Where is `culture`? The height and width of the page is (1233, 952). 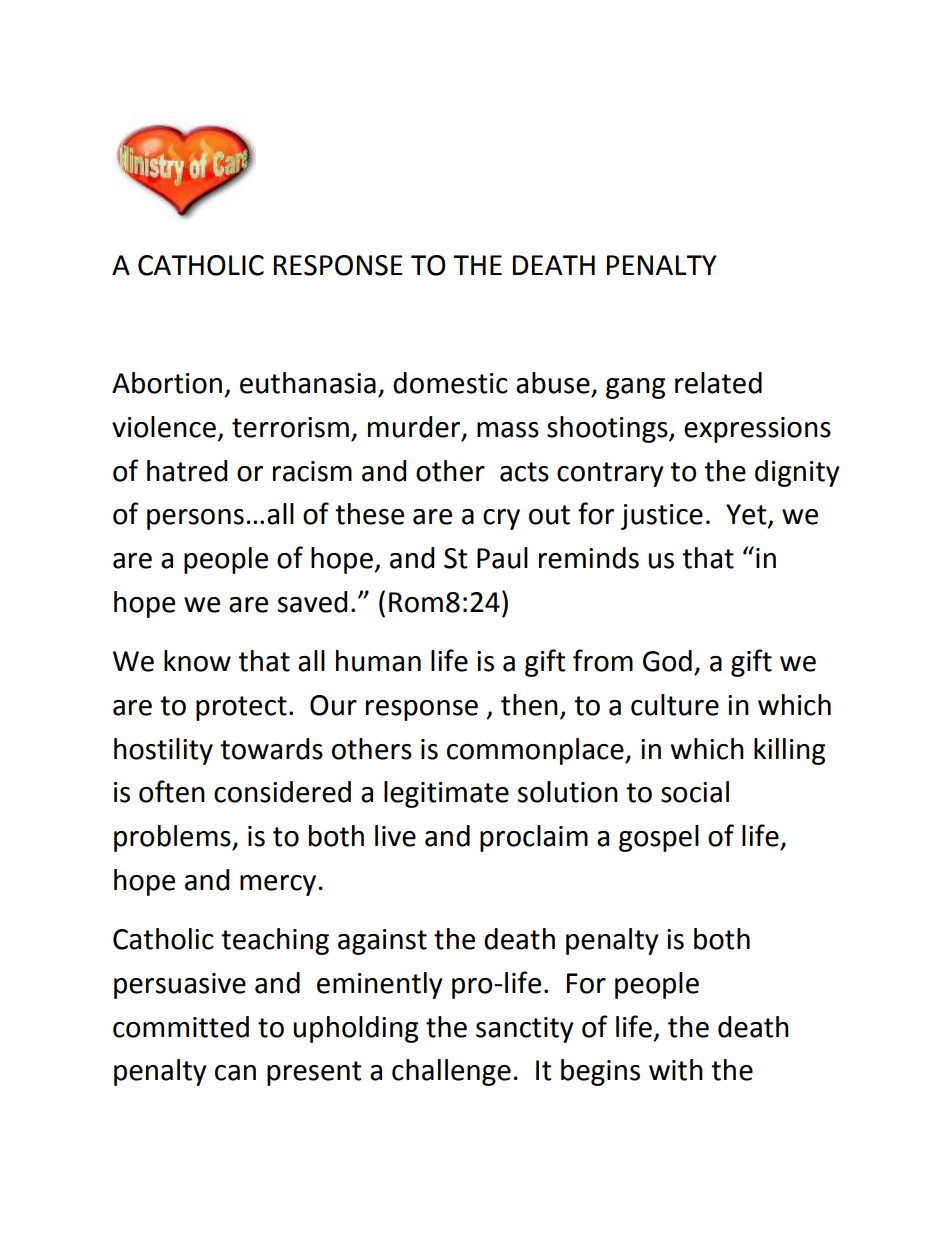
culture is located at coordinates (675, 705).
